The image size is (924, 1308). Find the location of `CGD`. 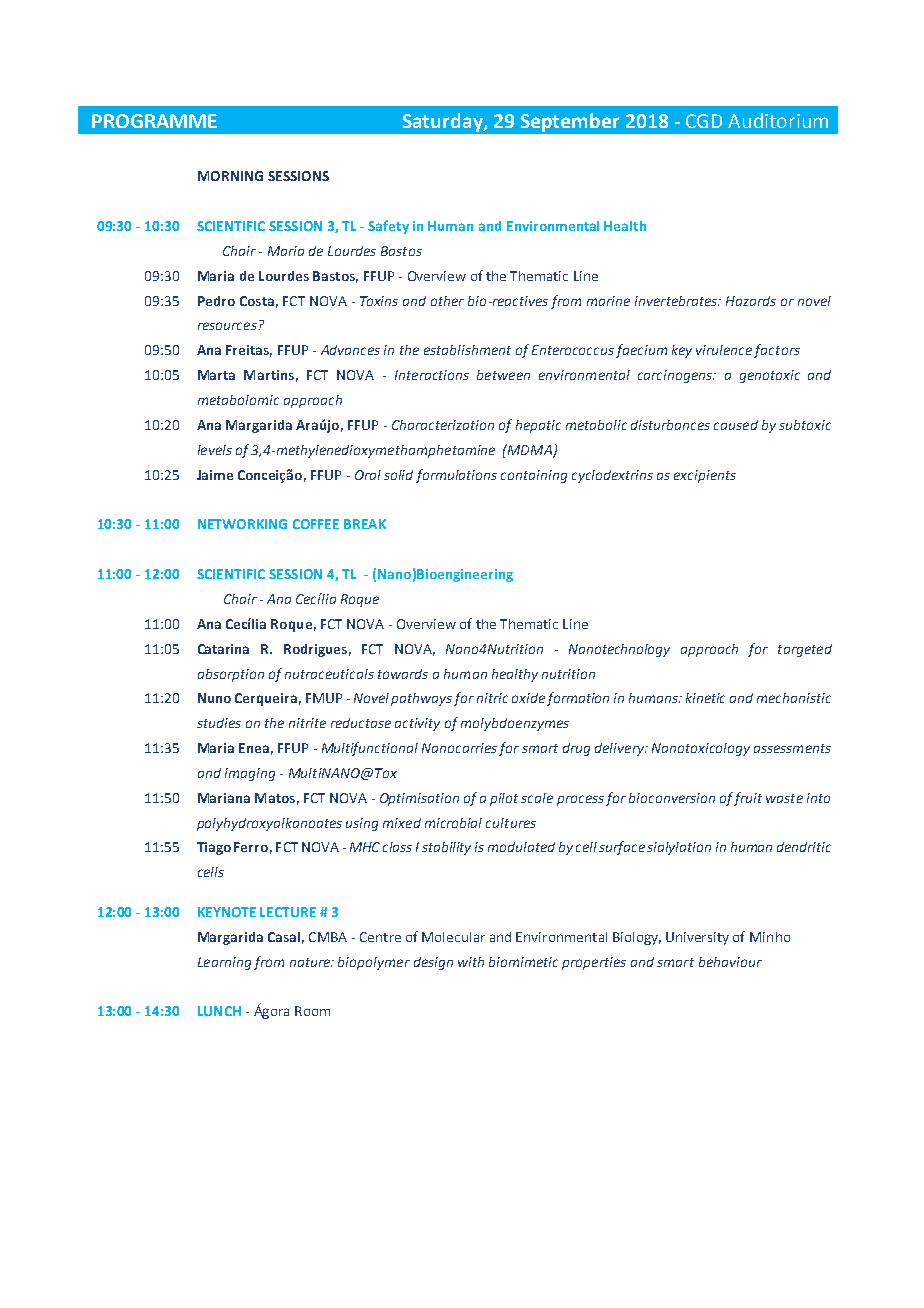

CGD is located at coordinates (704, 121).
